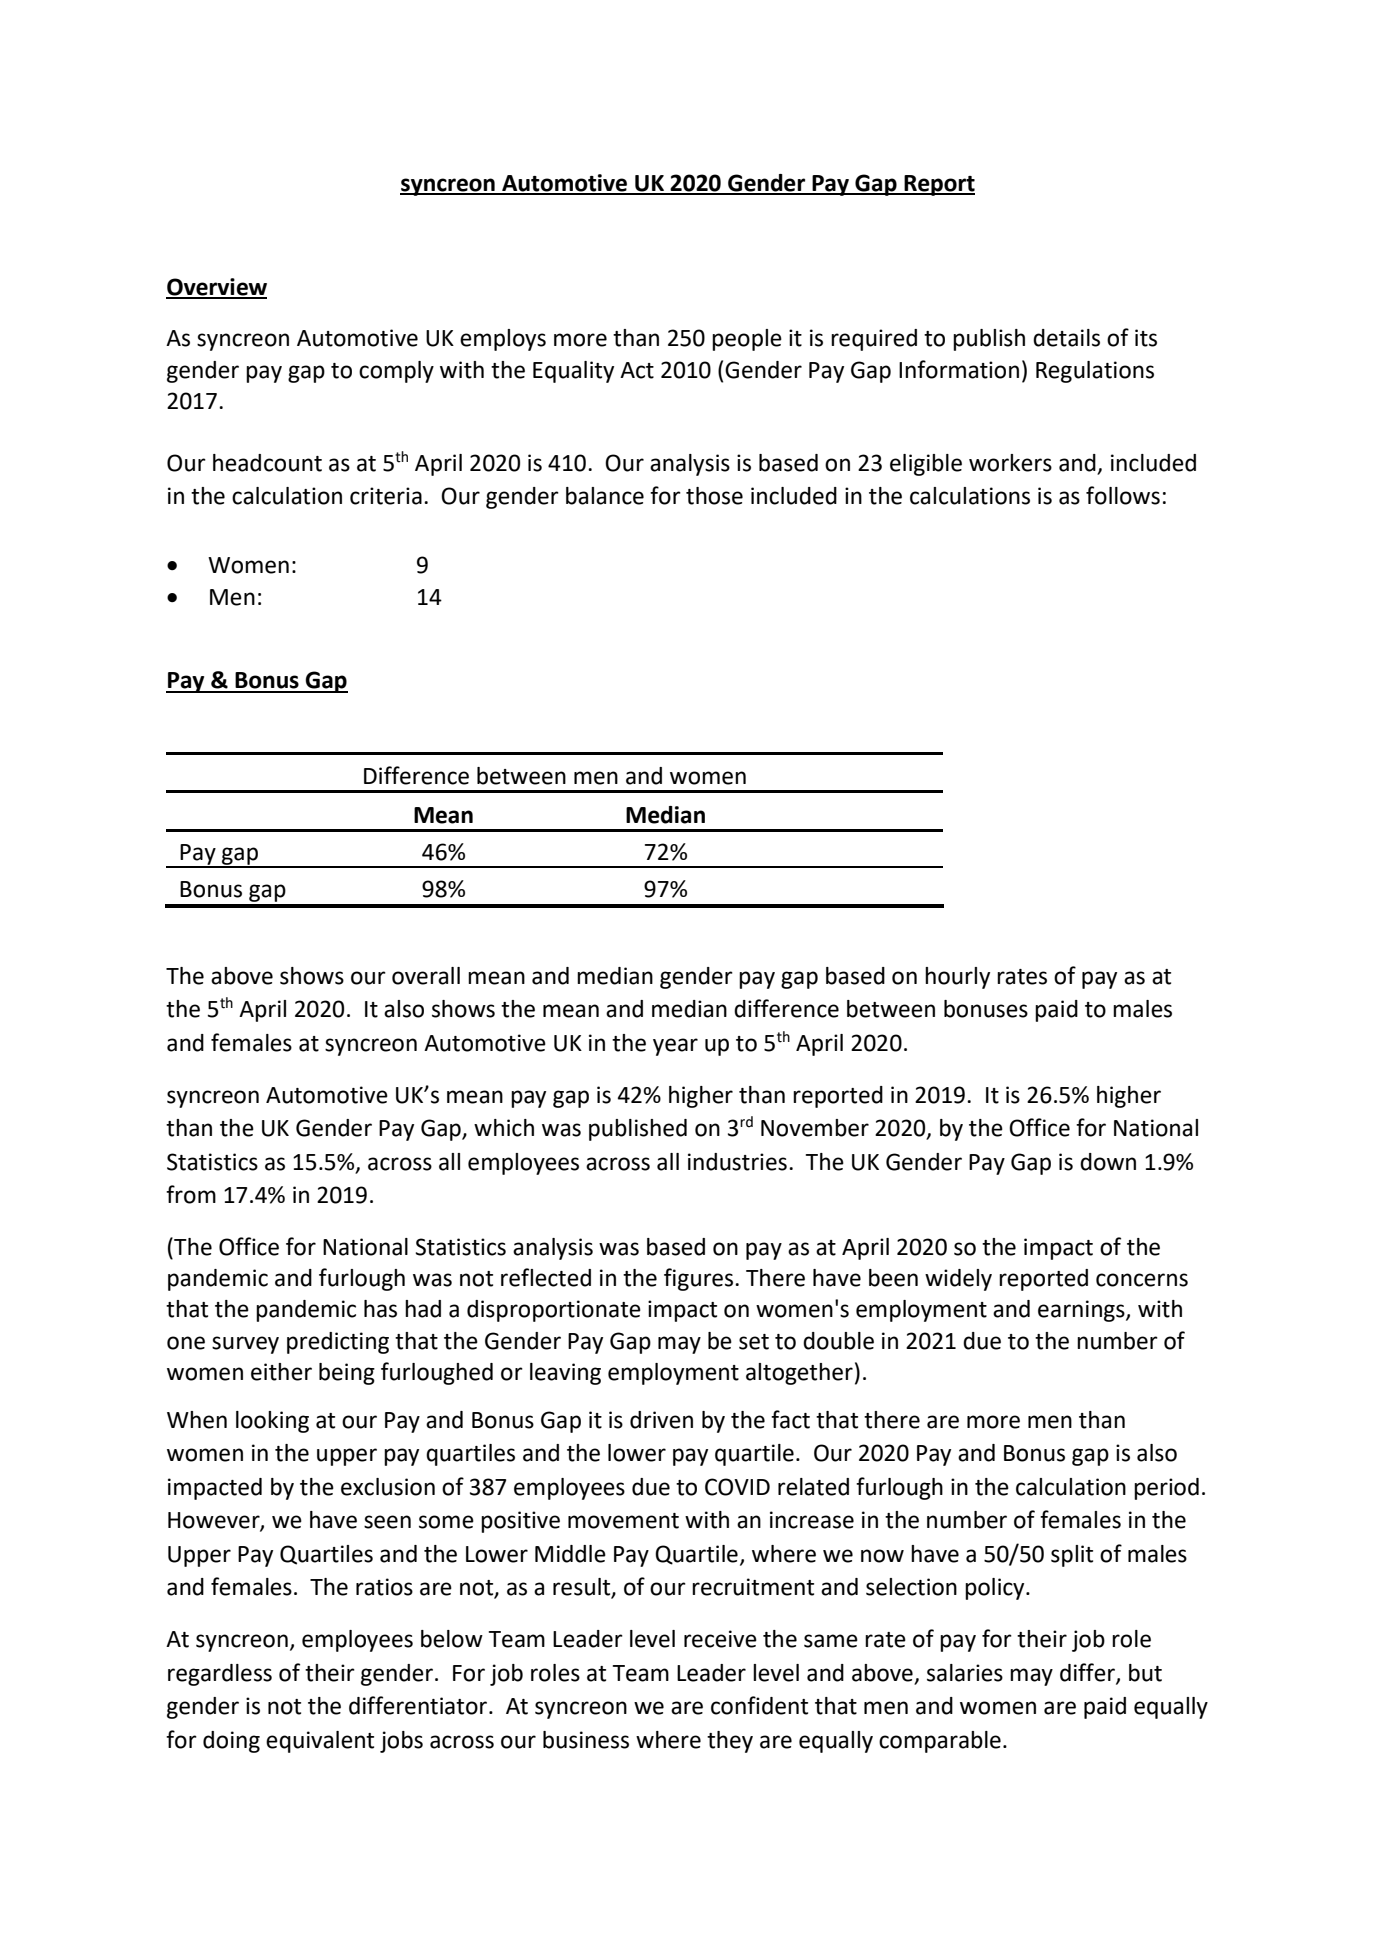  I want to click on has, so click(380, 1309).
